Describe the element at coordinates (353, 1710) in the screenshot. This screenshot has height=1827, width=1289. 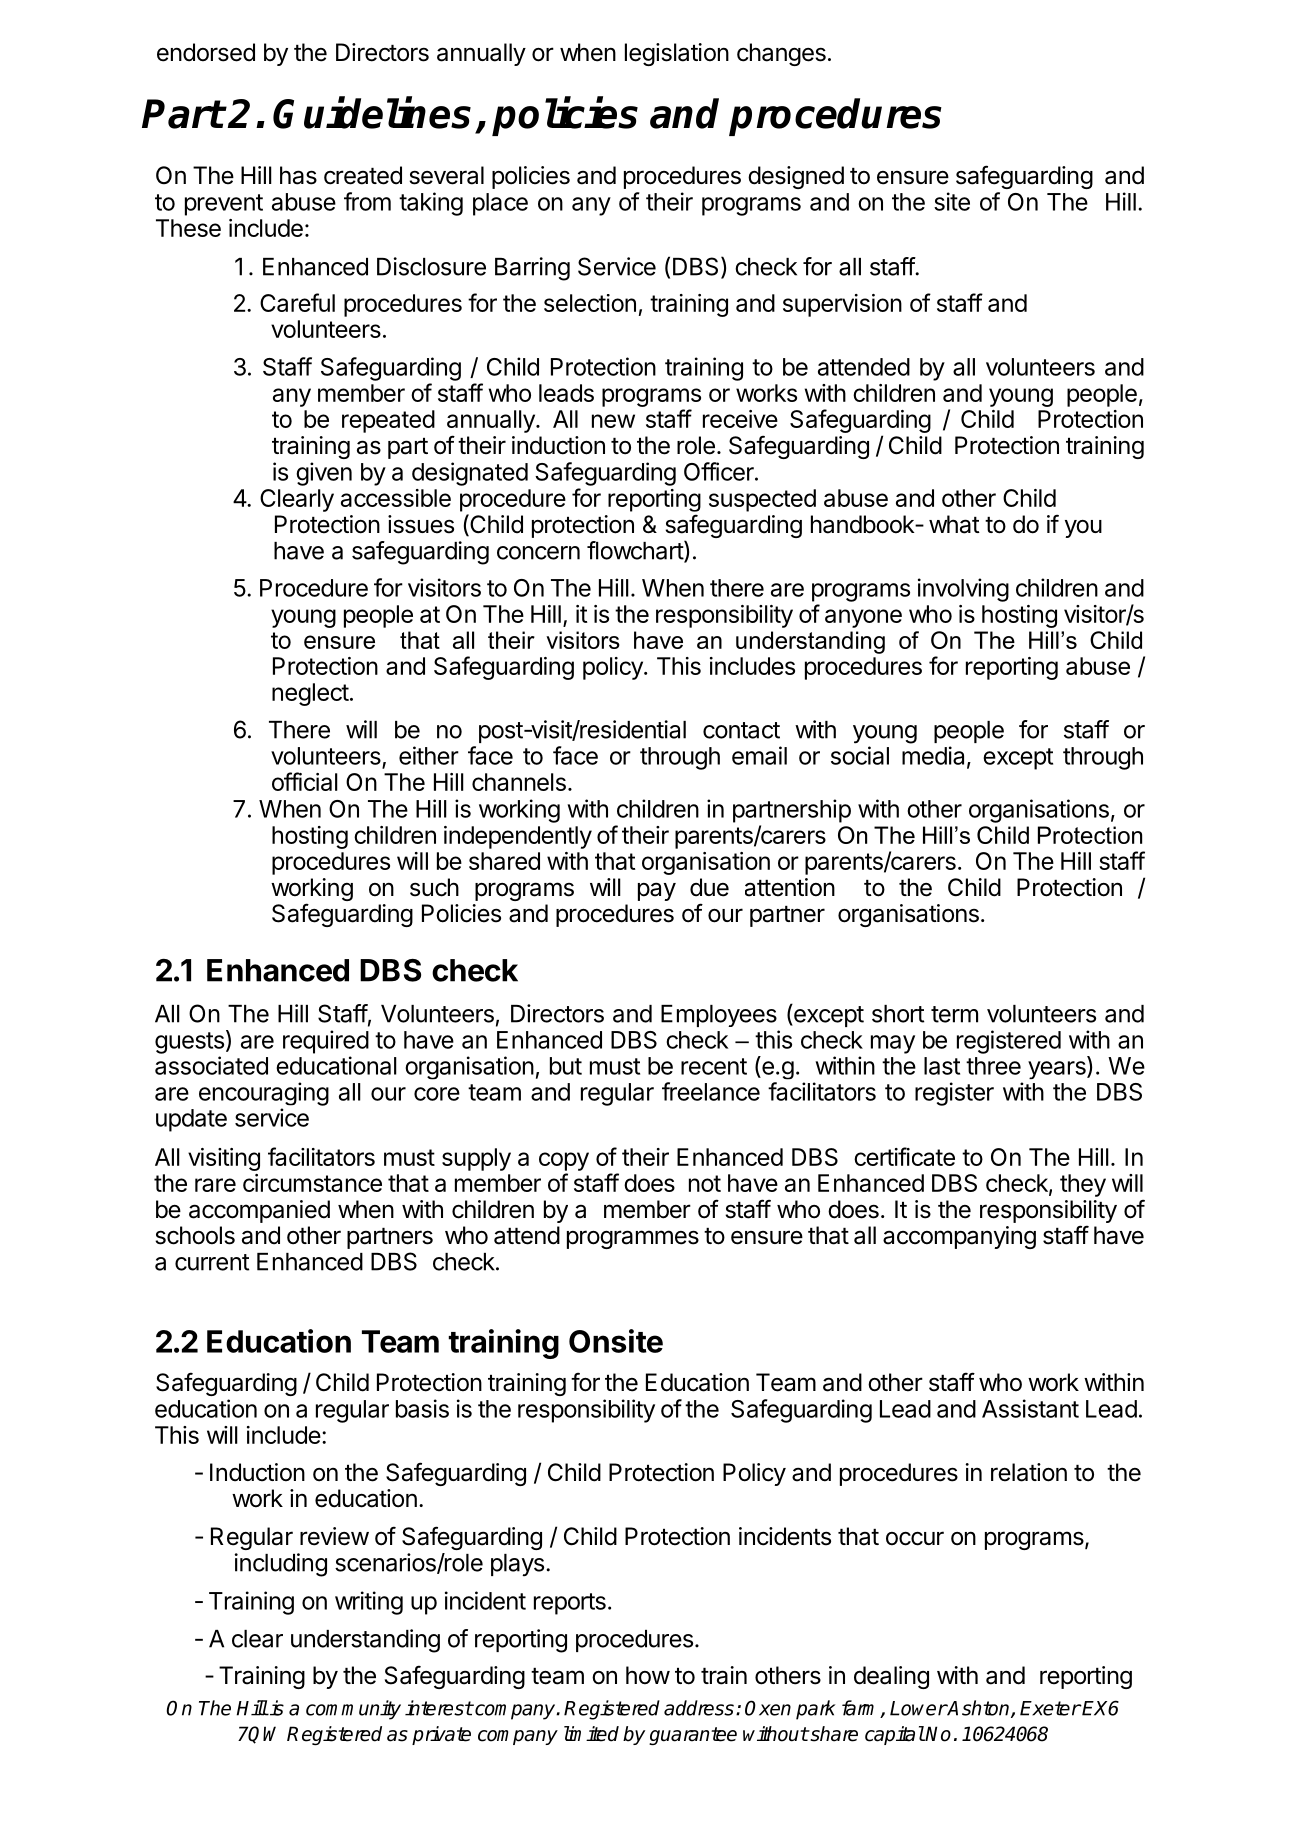
I see `community` at that location.
